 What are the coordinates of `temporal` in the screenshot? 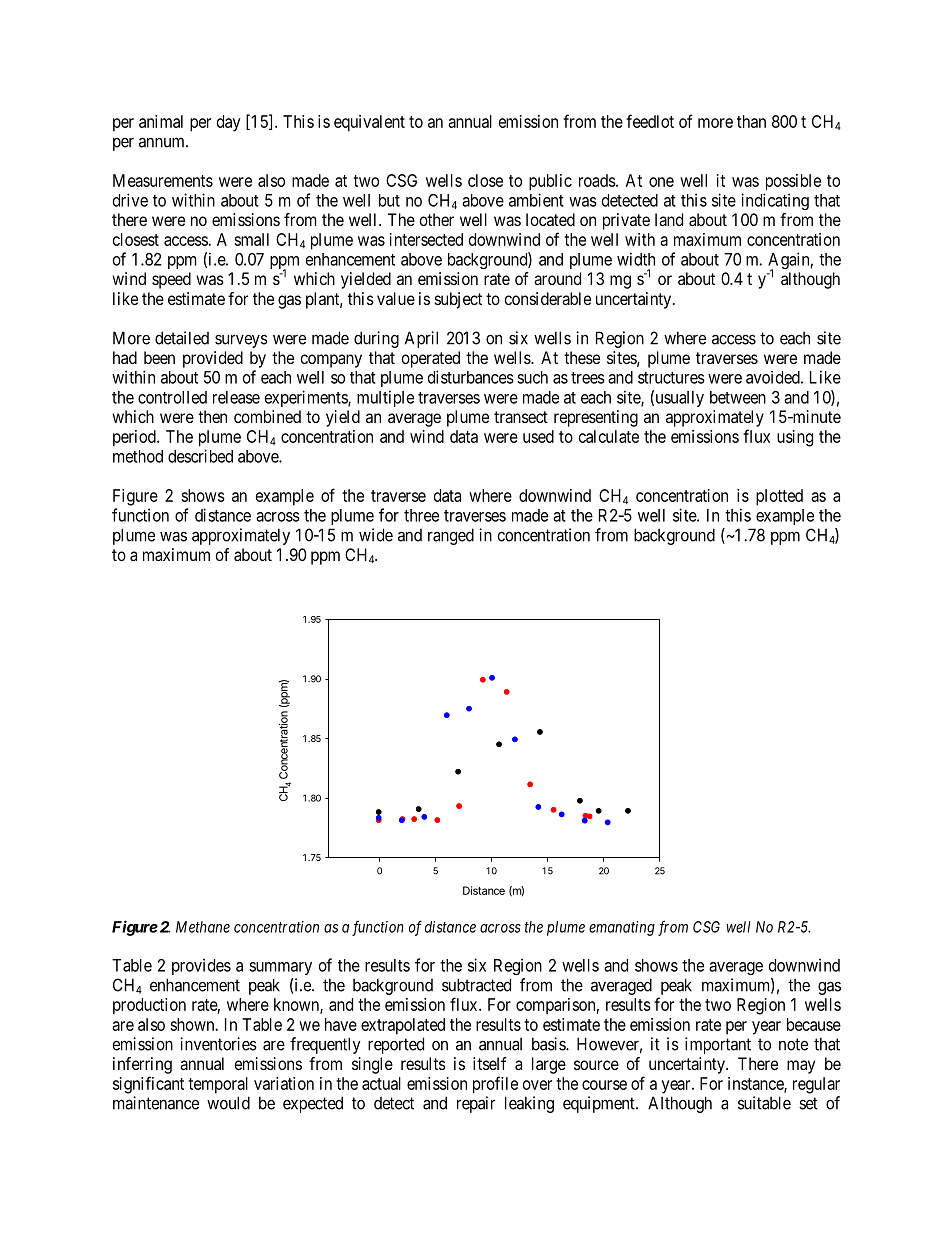 It's located at (218, 1085).
